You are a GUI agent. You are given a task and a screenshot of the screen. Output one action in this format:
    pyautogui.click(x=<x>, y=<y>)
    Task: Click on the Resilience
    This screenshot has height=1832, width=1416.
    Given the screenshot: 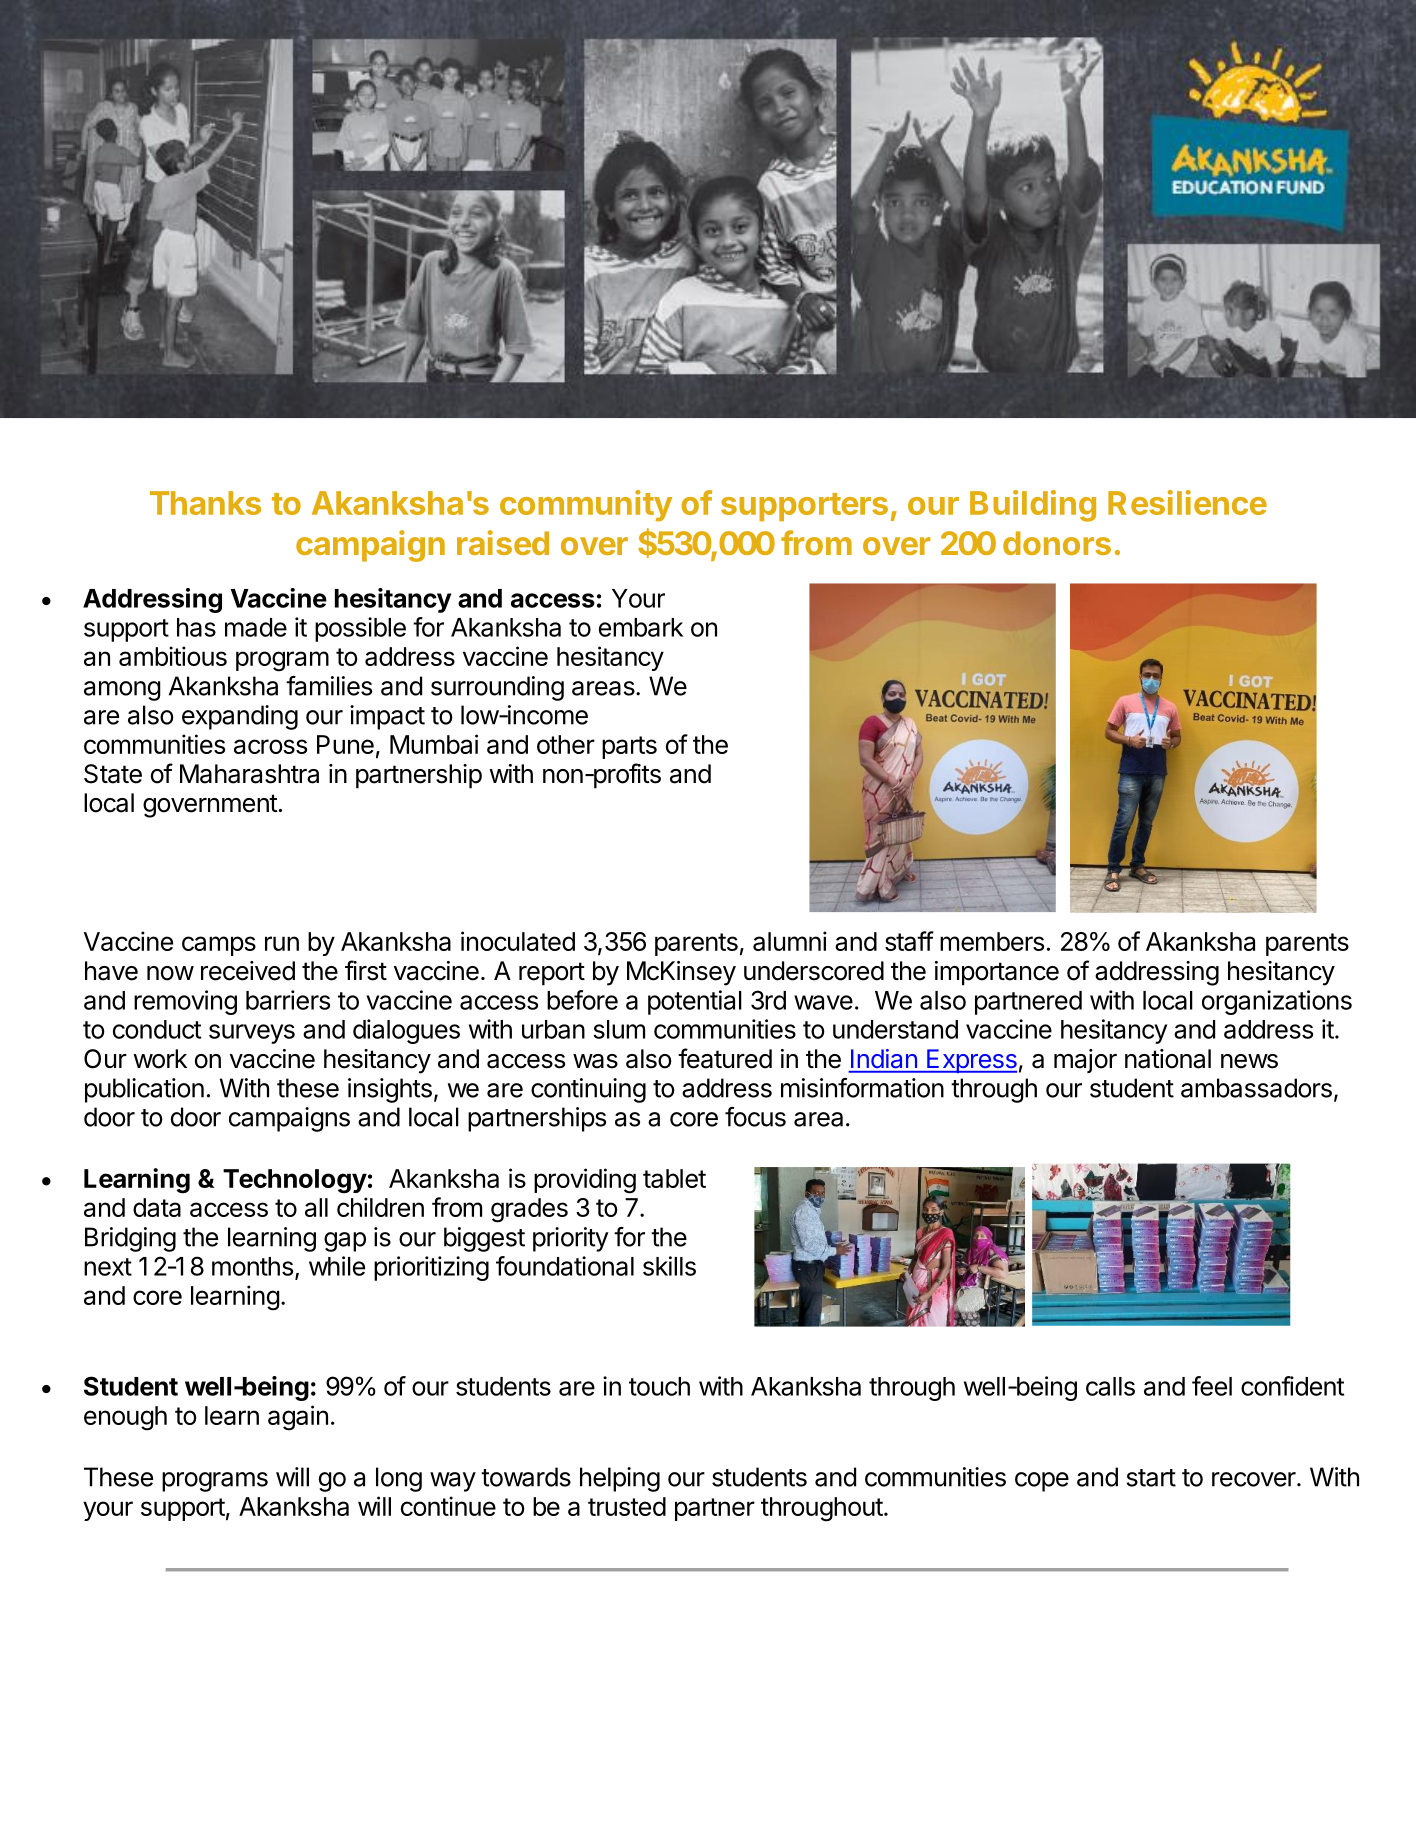 What is the action you would take?
    pyautogui.click(x=1187, y=502)
